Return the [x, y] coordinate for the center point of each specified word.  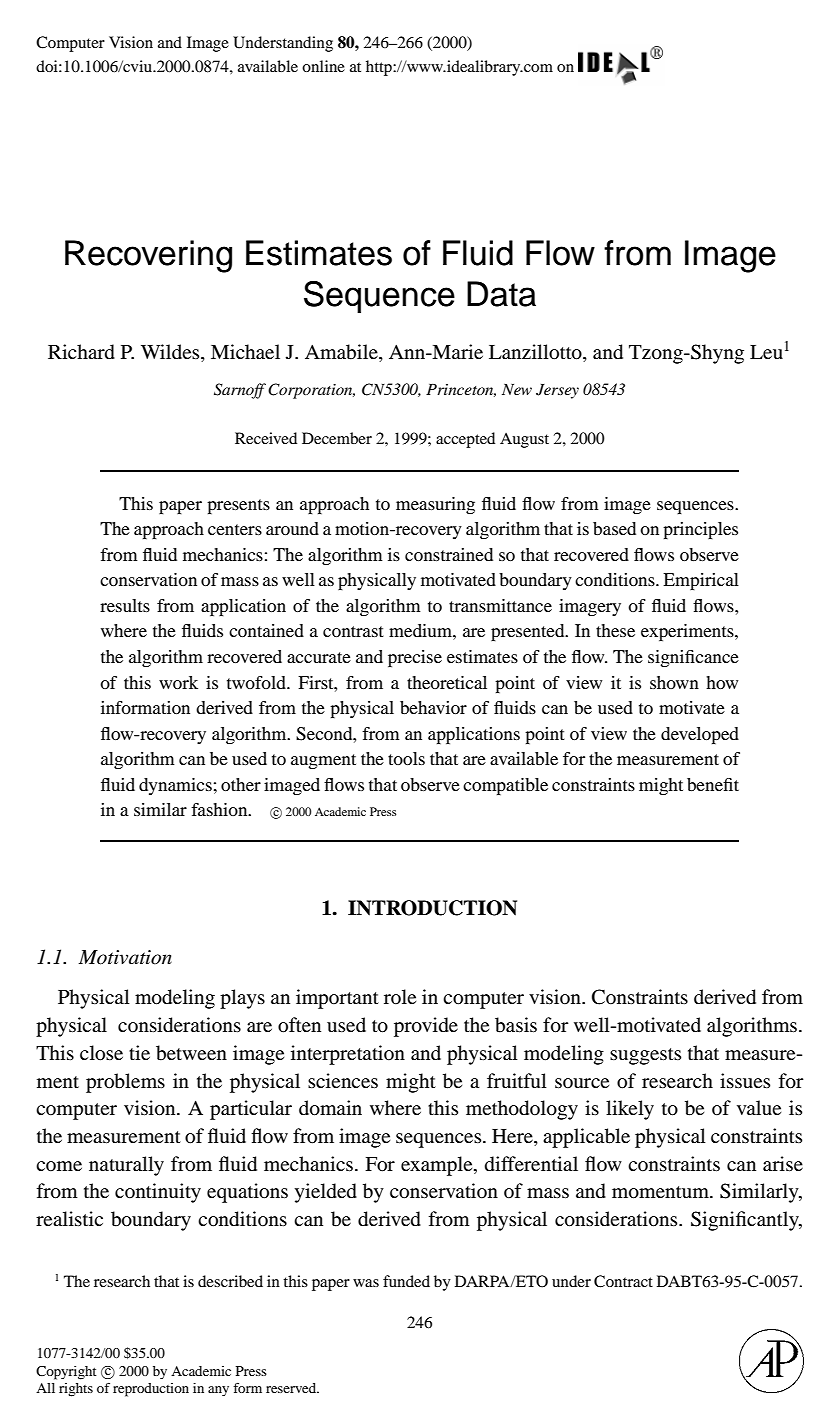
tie [139, 1052]
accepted [465, 440]
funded [406, 1281]
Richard [81, 352]
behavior [433, 707]
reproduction [151, 1390]
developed [700, 735]
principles [700, 530]
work [178, 682]
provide [426, 1027]
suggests [645, 1056]
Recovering [148, 256]
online [323, 66]
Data [501, 294]
